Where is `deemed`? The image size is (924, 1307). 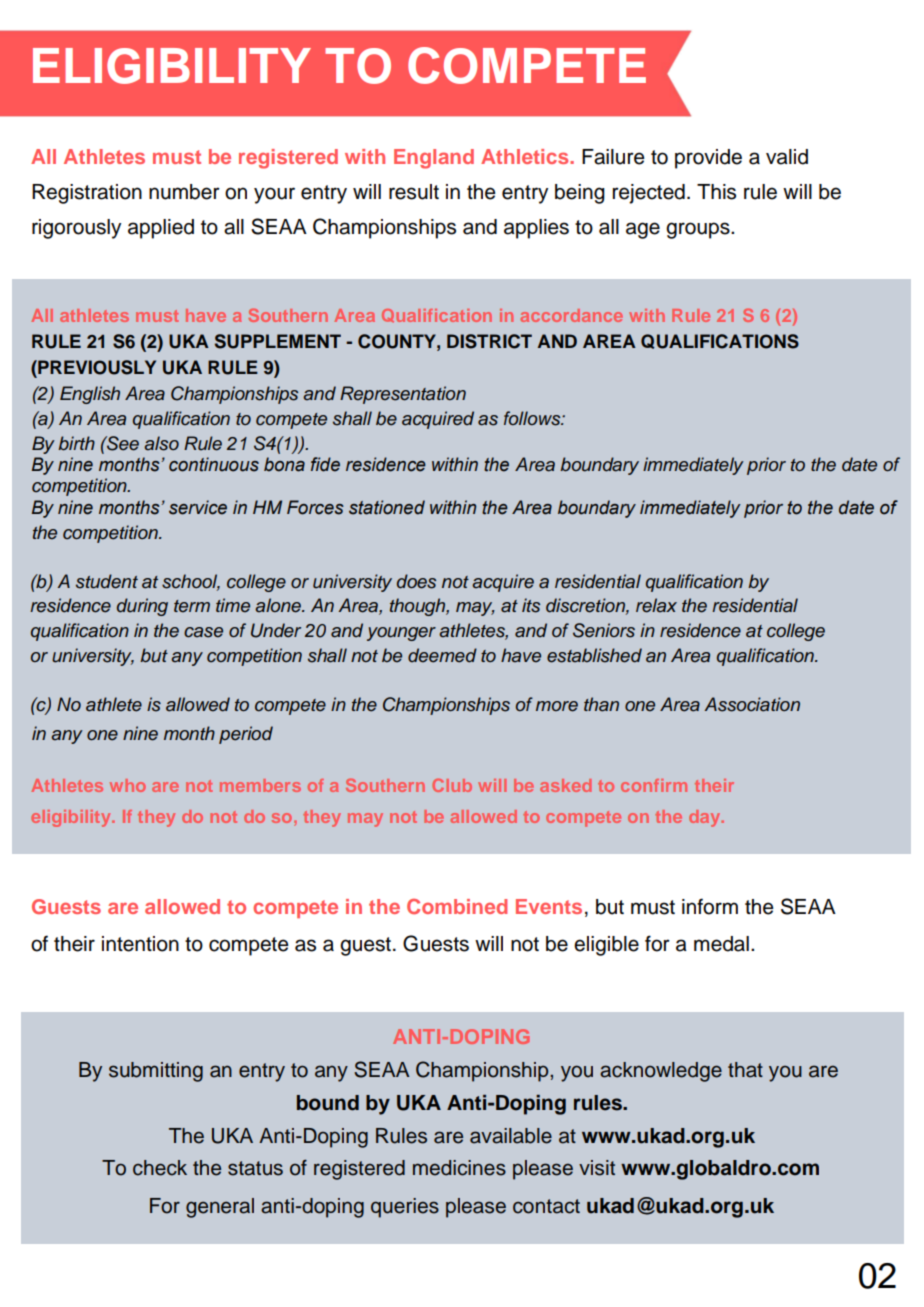 deemed is located at coordinates (442, 655).
